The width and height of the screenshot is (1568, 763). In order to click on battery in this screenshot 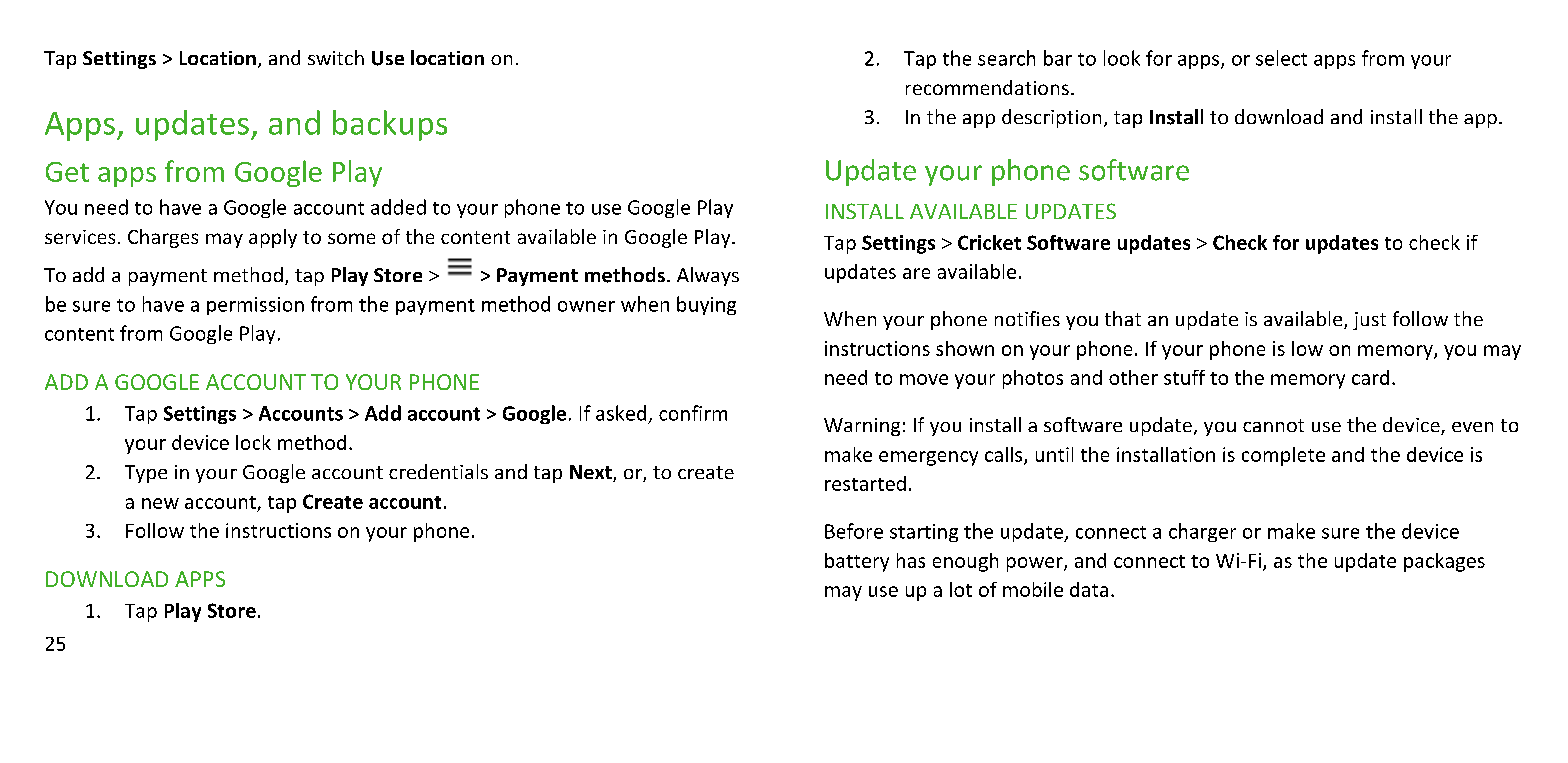, I will do `click(857, 562)`.
